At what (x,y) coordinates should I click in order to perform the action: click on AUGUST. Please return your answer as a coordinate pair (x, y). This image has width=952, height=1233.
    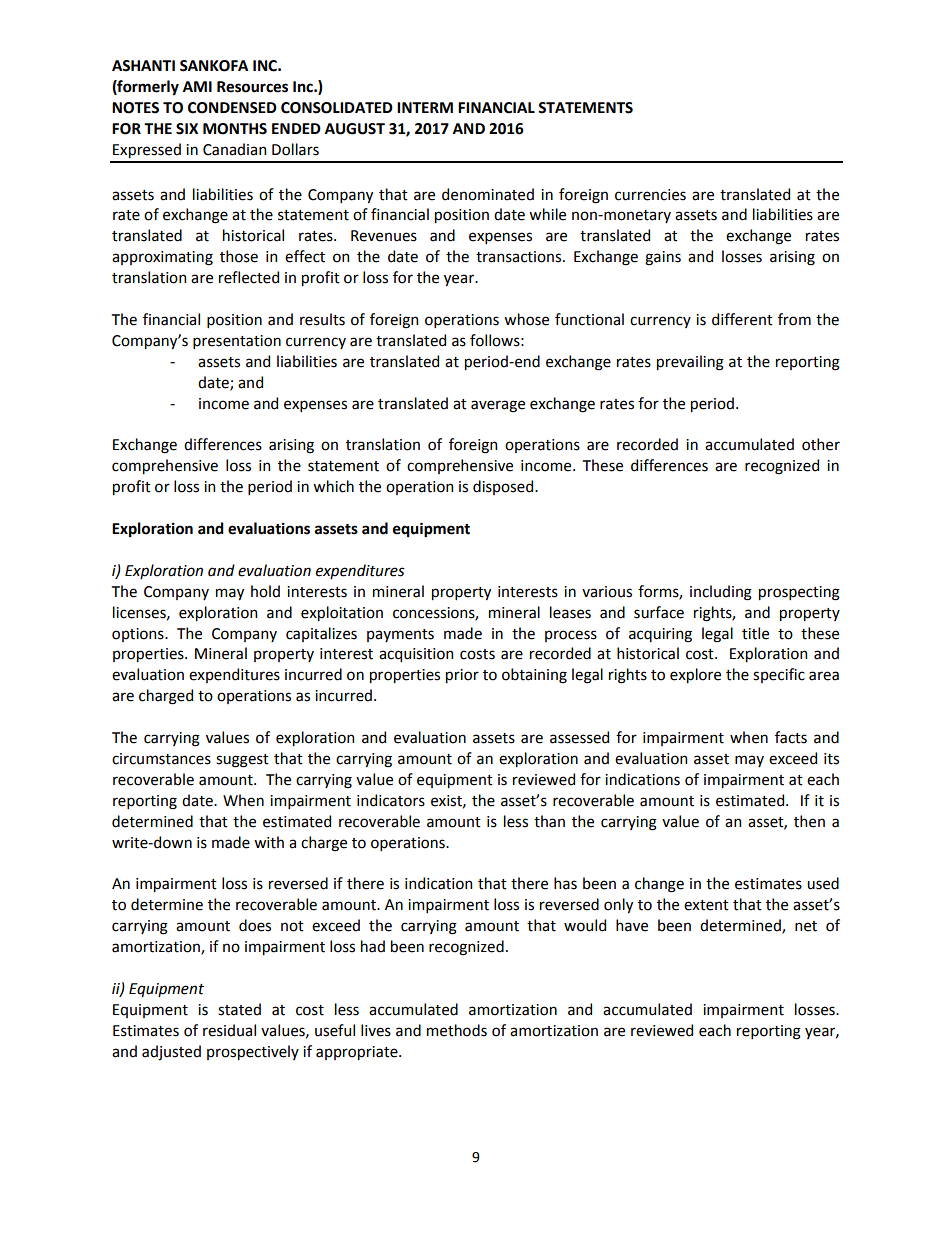
    Looking at the image, I should click on (355, 129).
